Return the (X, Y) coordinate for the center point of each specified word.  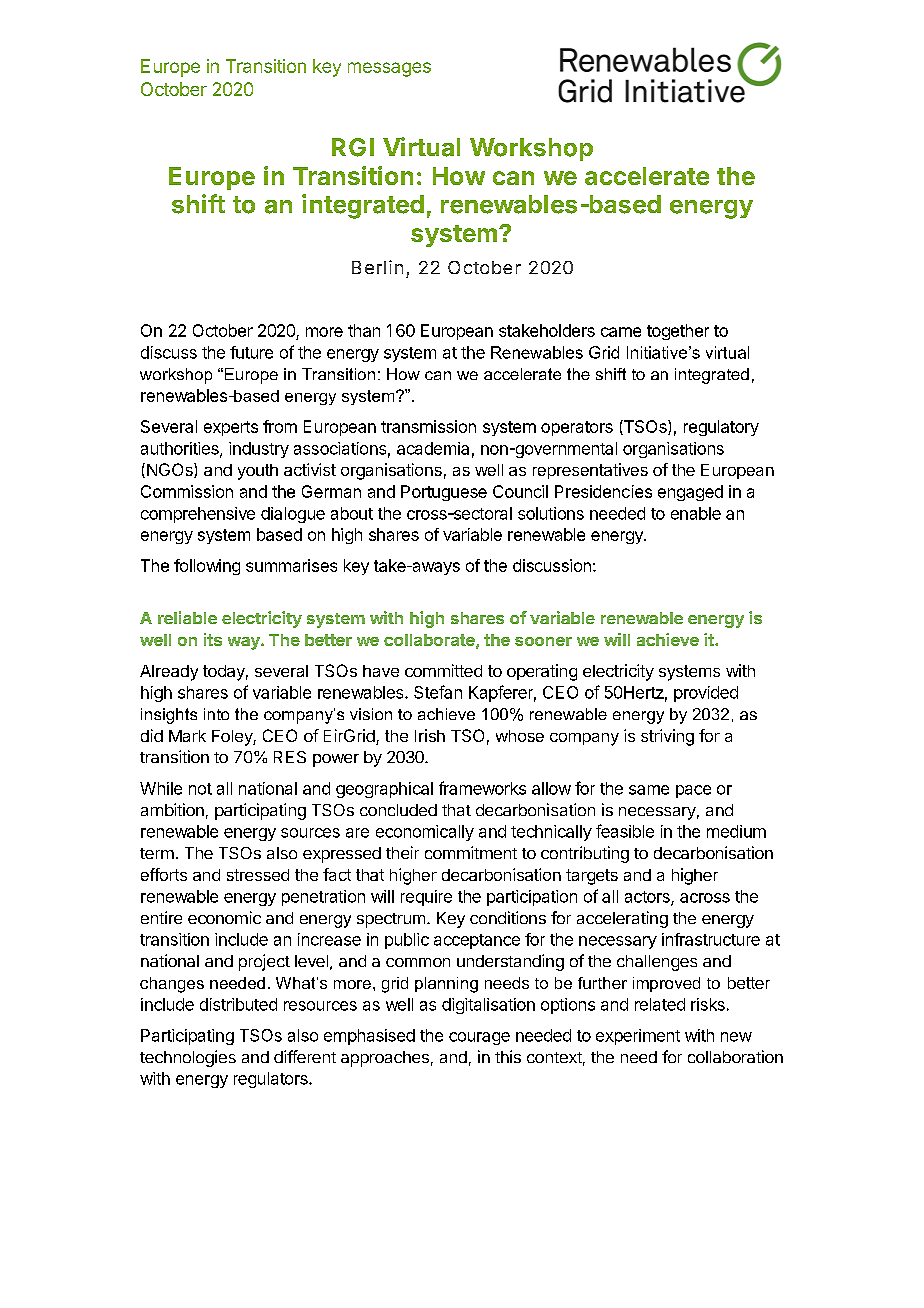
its (213, 639)
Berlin (377, 267)
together (678, 332)
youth (258, 472)
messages (389, 69)
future (251, 352)
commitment (471, 852)
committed (443, 670)
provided (706, 694)
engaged (690, 493)
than (364, 330)
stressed (258, 875)
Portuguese (444, 493)
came (621, 332)
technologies (188, 1058)
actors (648, 898)
